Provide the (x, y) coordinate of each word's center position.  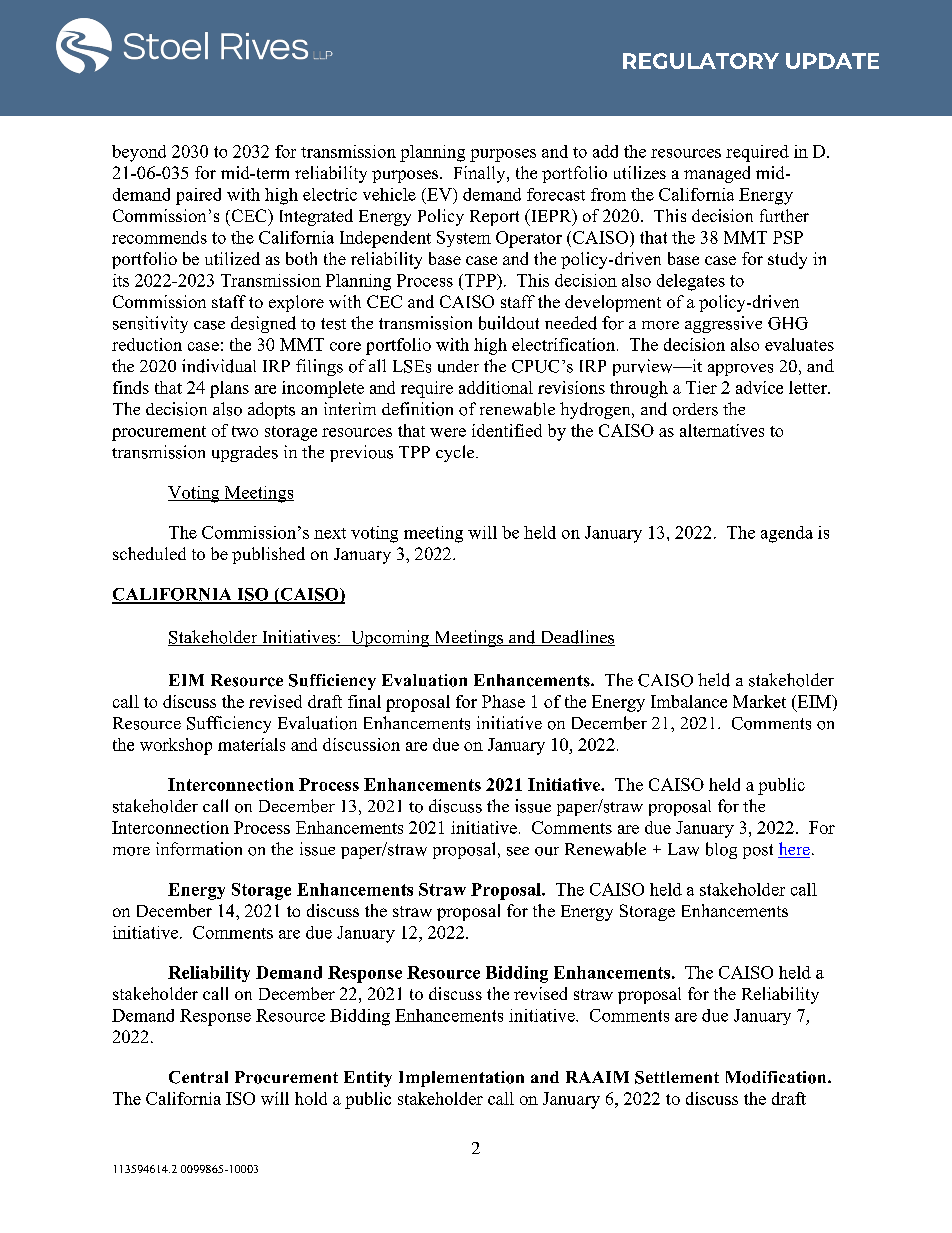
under (458, 366)
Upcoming (390, 638)
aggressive (723, 324)
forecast (556, 194)
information (199, 849)
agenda (787, 534)
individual (219, 366)
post (758, 851)
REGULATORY (701, 61)
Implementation (461, 1079)
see (518, 851)
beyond (139, 153)
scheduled (149, 553)
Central (198, 1077)
